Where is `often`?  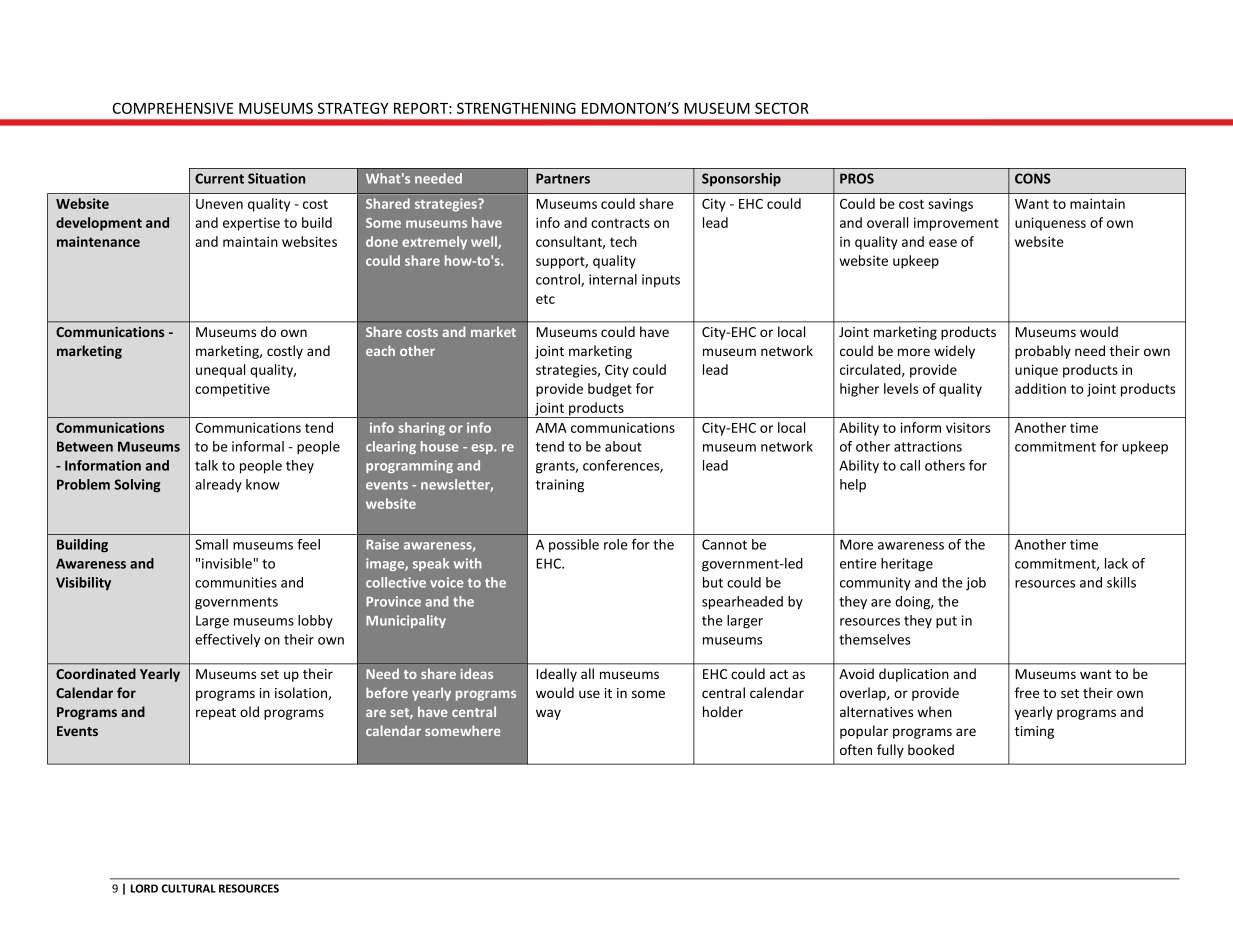 often is located at coordinates (856, 749).
